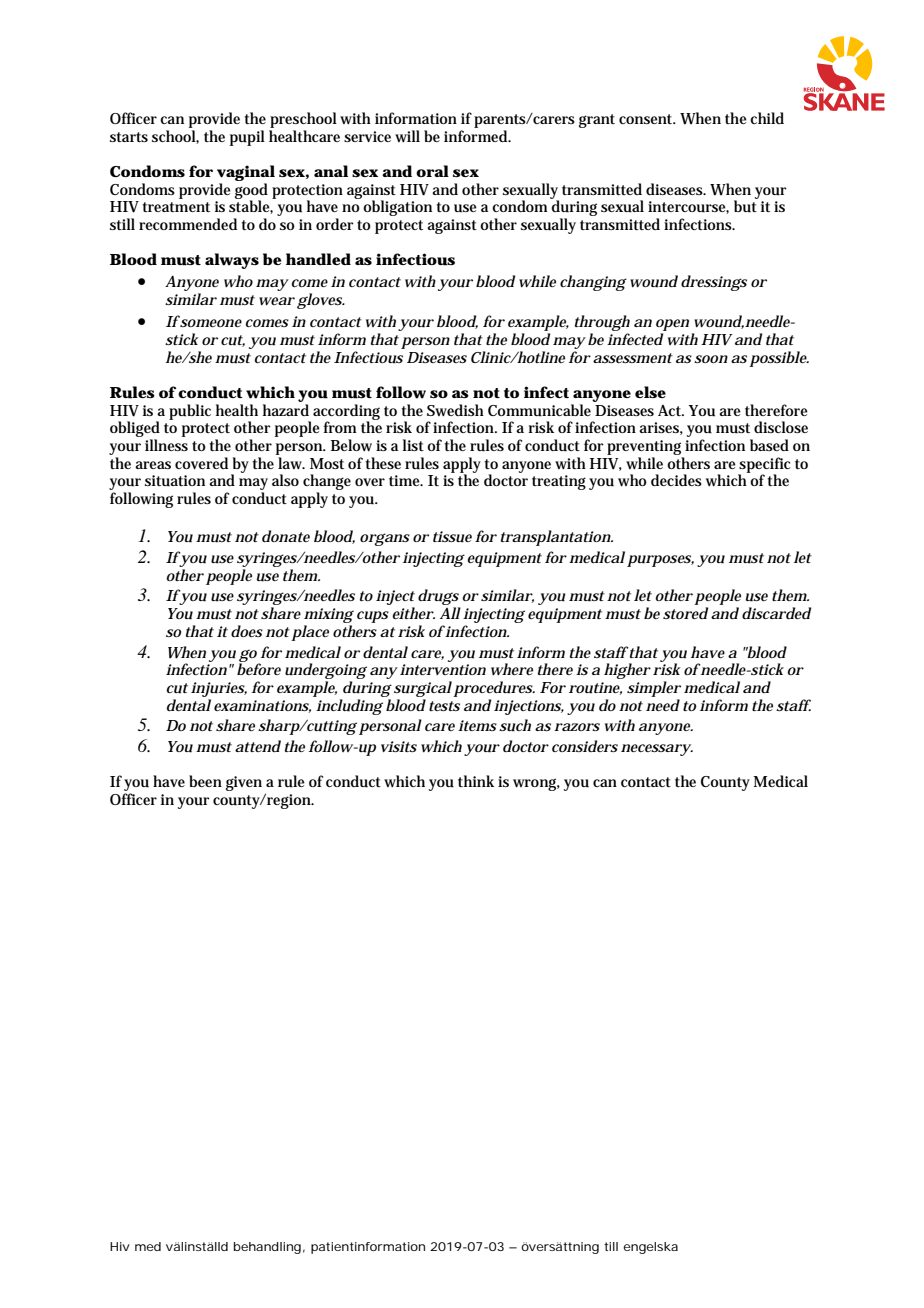 The height and width of the screenshot is (1308, 924). Describe the element at coordinates (647, 119) in the screenshot. I see `consent` at that location.
